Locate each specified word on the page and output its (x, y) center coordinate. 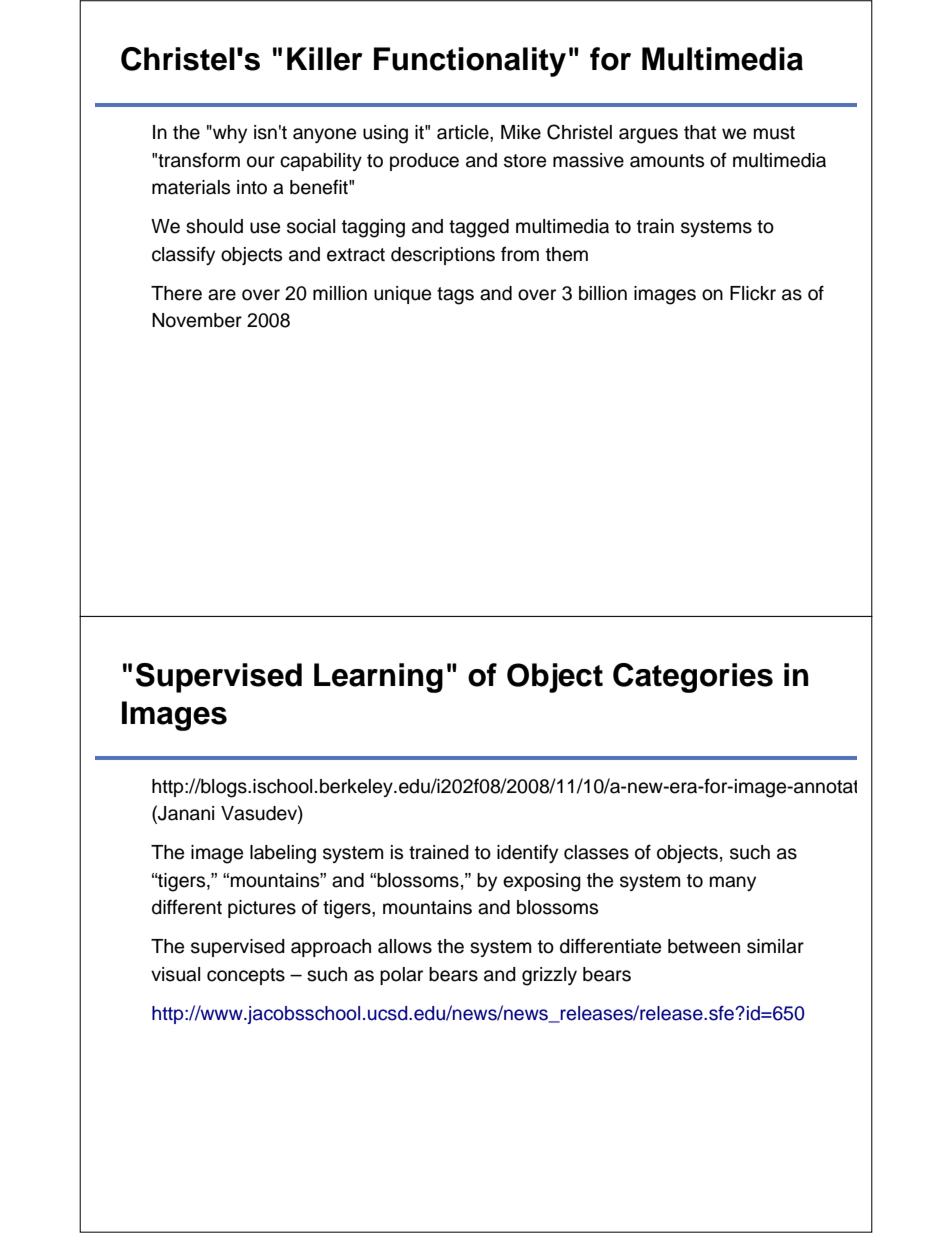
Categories (693, 678)
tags (455, 296)
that (700, 132)
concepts (246, 976)
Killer (325, 59)
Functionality (470, 62)
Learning (378, 678)
